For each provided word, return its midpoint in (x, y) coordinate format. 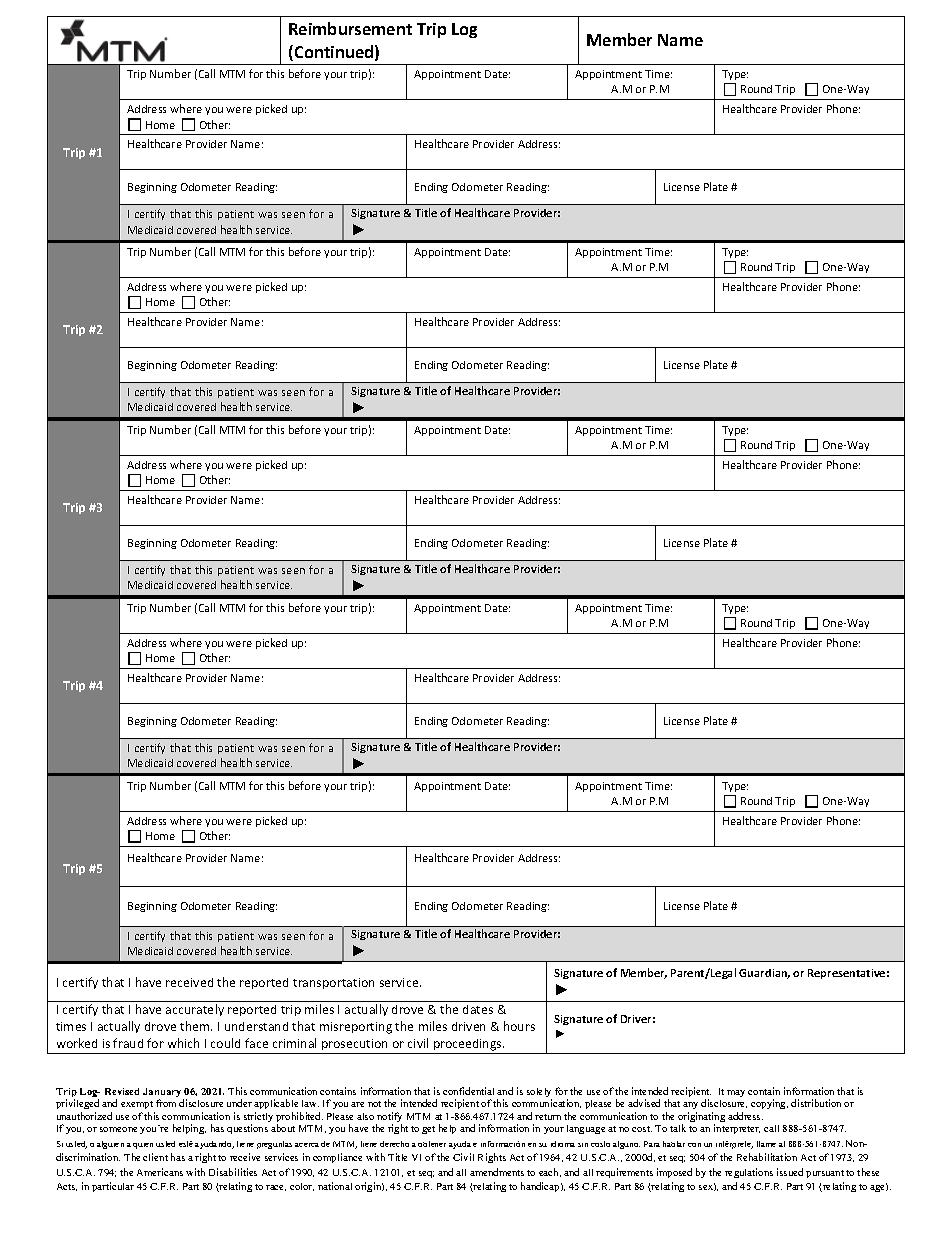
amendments (497, 1172)
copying (769, 1104)
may (736, 1093)
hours (519, 1026)
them (196, 1026)
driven (468, 1026)
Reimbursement (350, 28)
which (183, 1043)
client (155, 1157)
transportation (333, 983)
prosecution (355, 1046)
